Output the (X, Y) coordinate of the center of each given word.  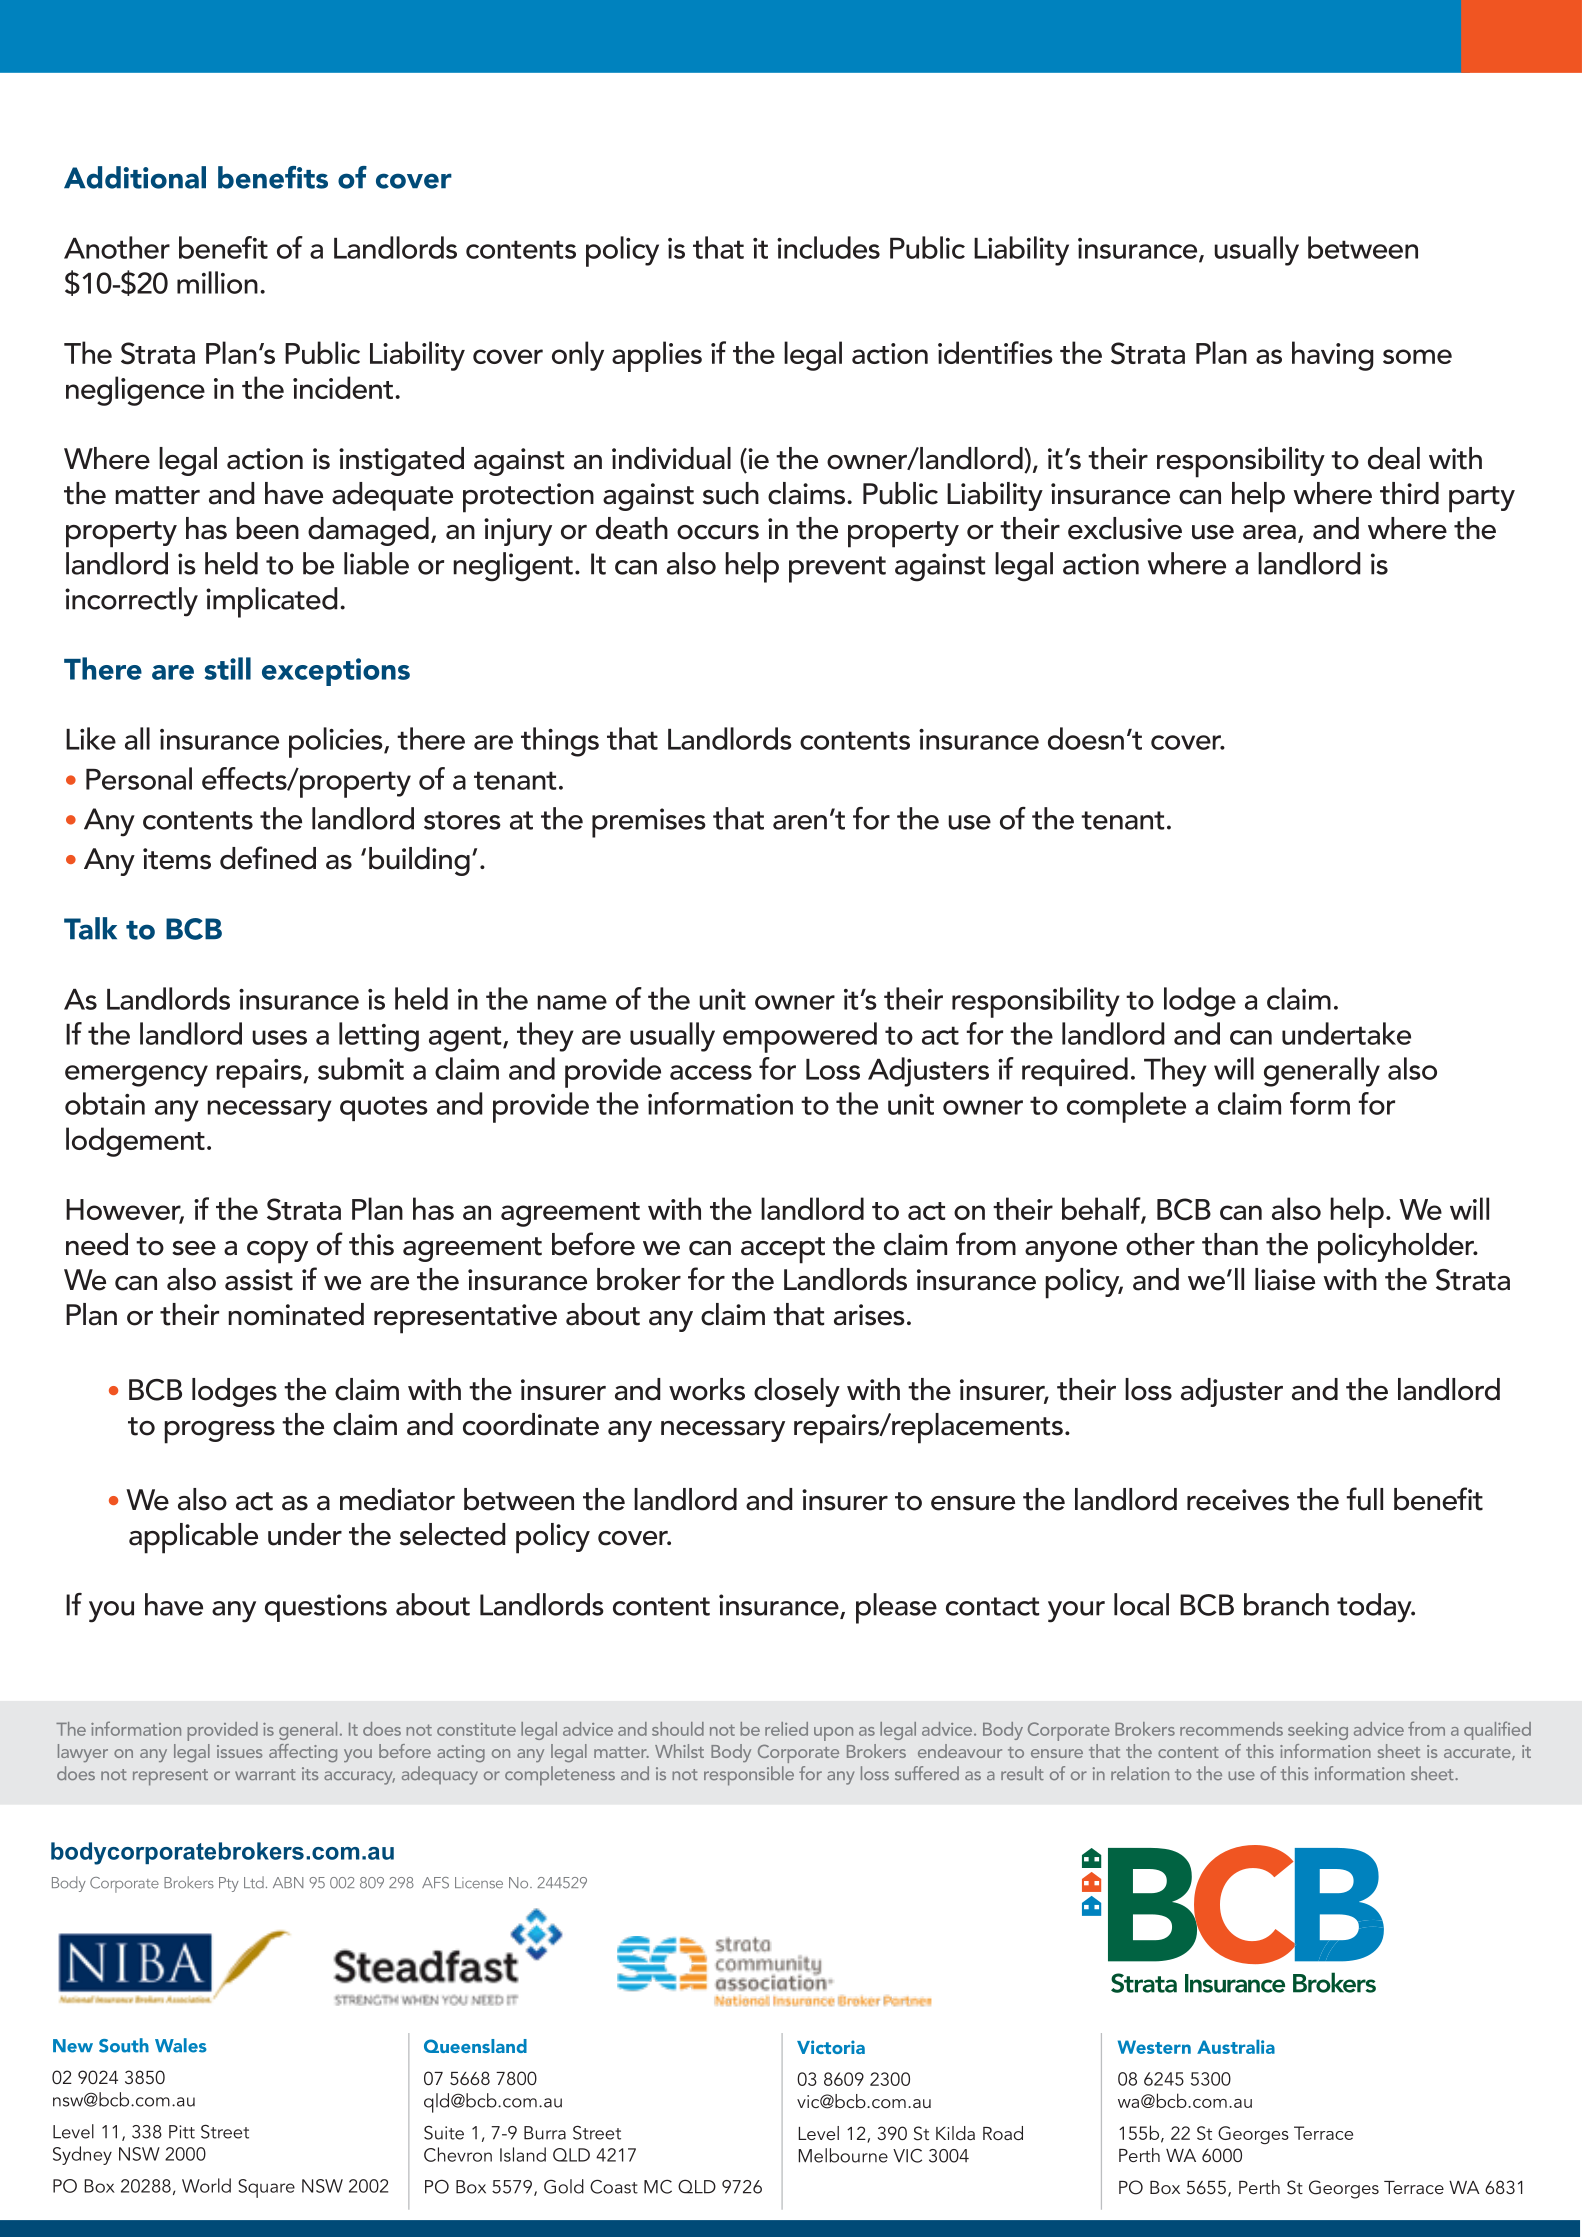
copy (277, 1252)
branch (1286, 1604)
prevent (837, 569)
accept (783, 1250)
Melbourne (843, 2155)
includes (828, 247)
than (1230, 1244)
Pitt (182, 2132)
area (1269, 532)
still (228, 668)
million (217, 282)
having (1333, 356)
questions (326, 1608)
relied (786, 1729)
